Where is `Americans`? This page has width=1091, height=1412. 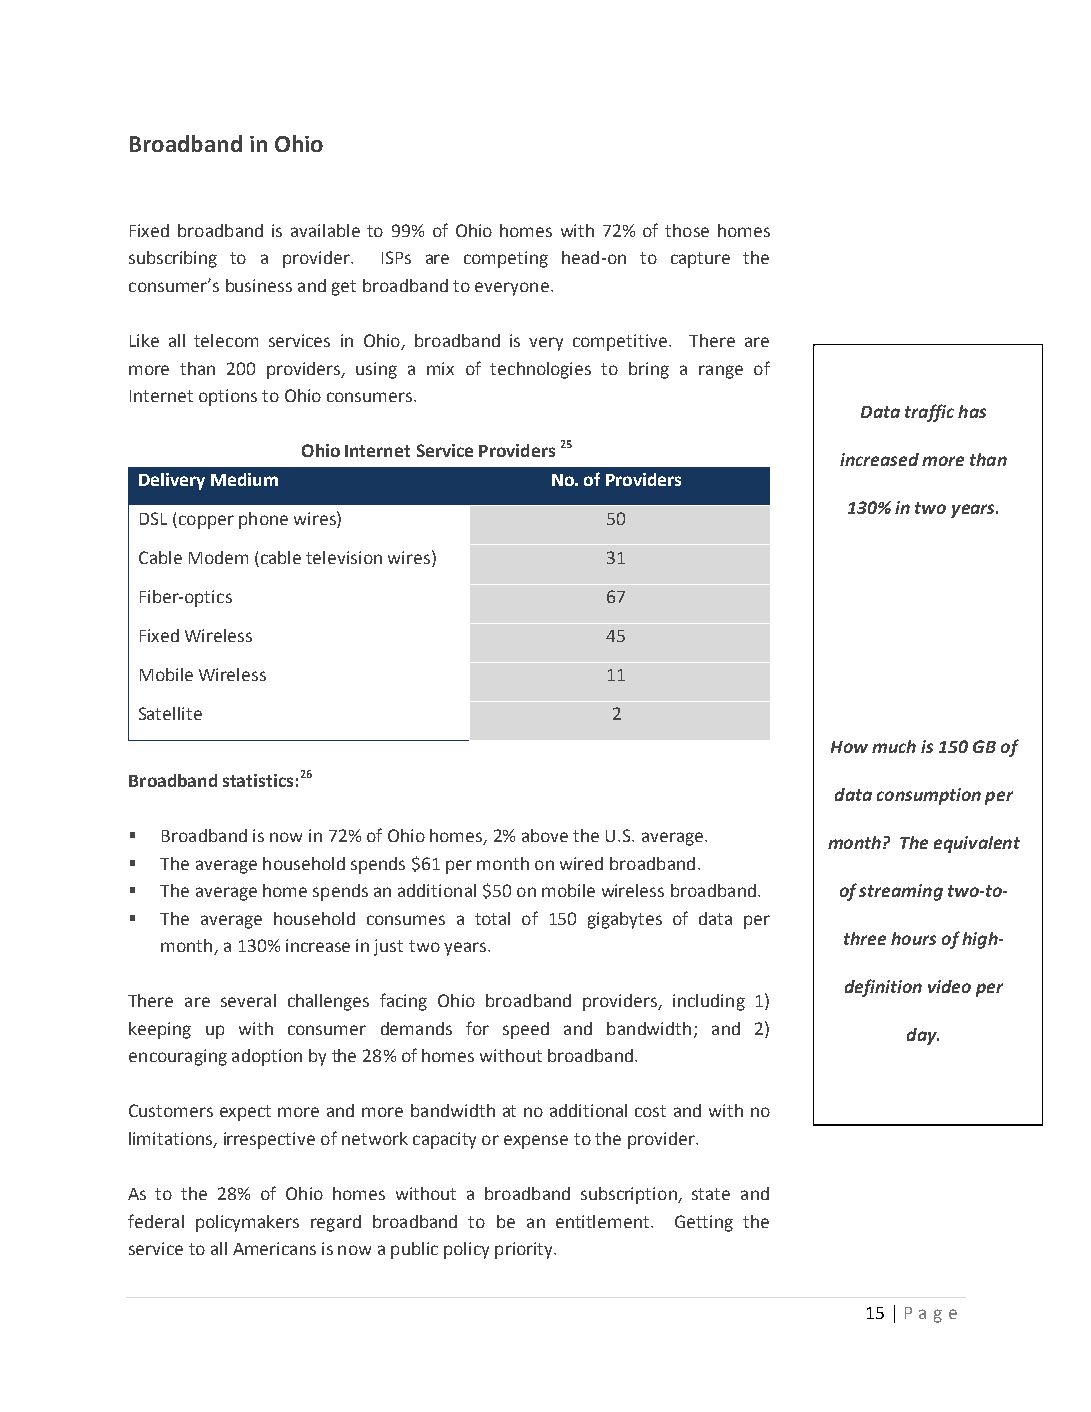
Americans is located at coordinates (274, 1248).
